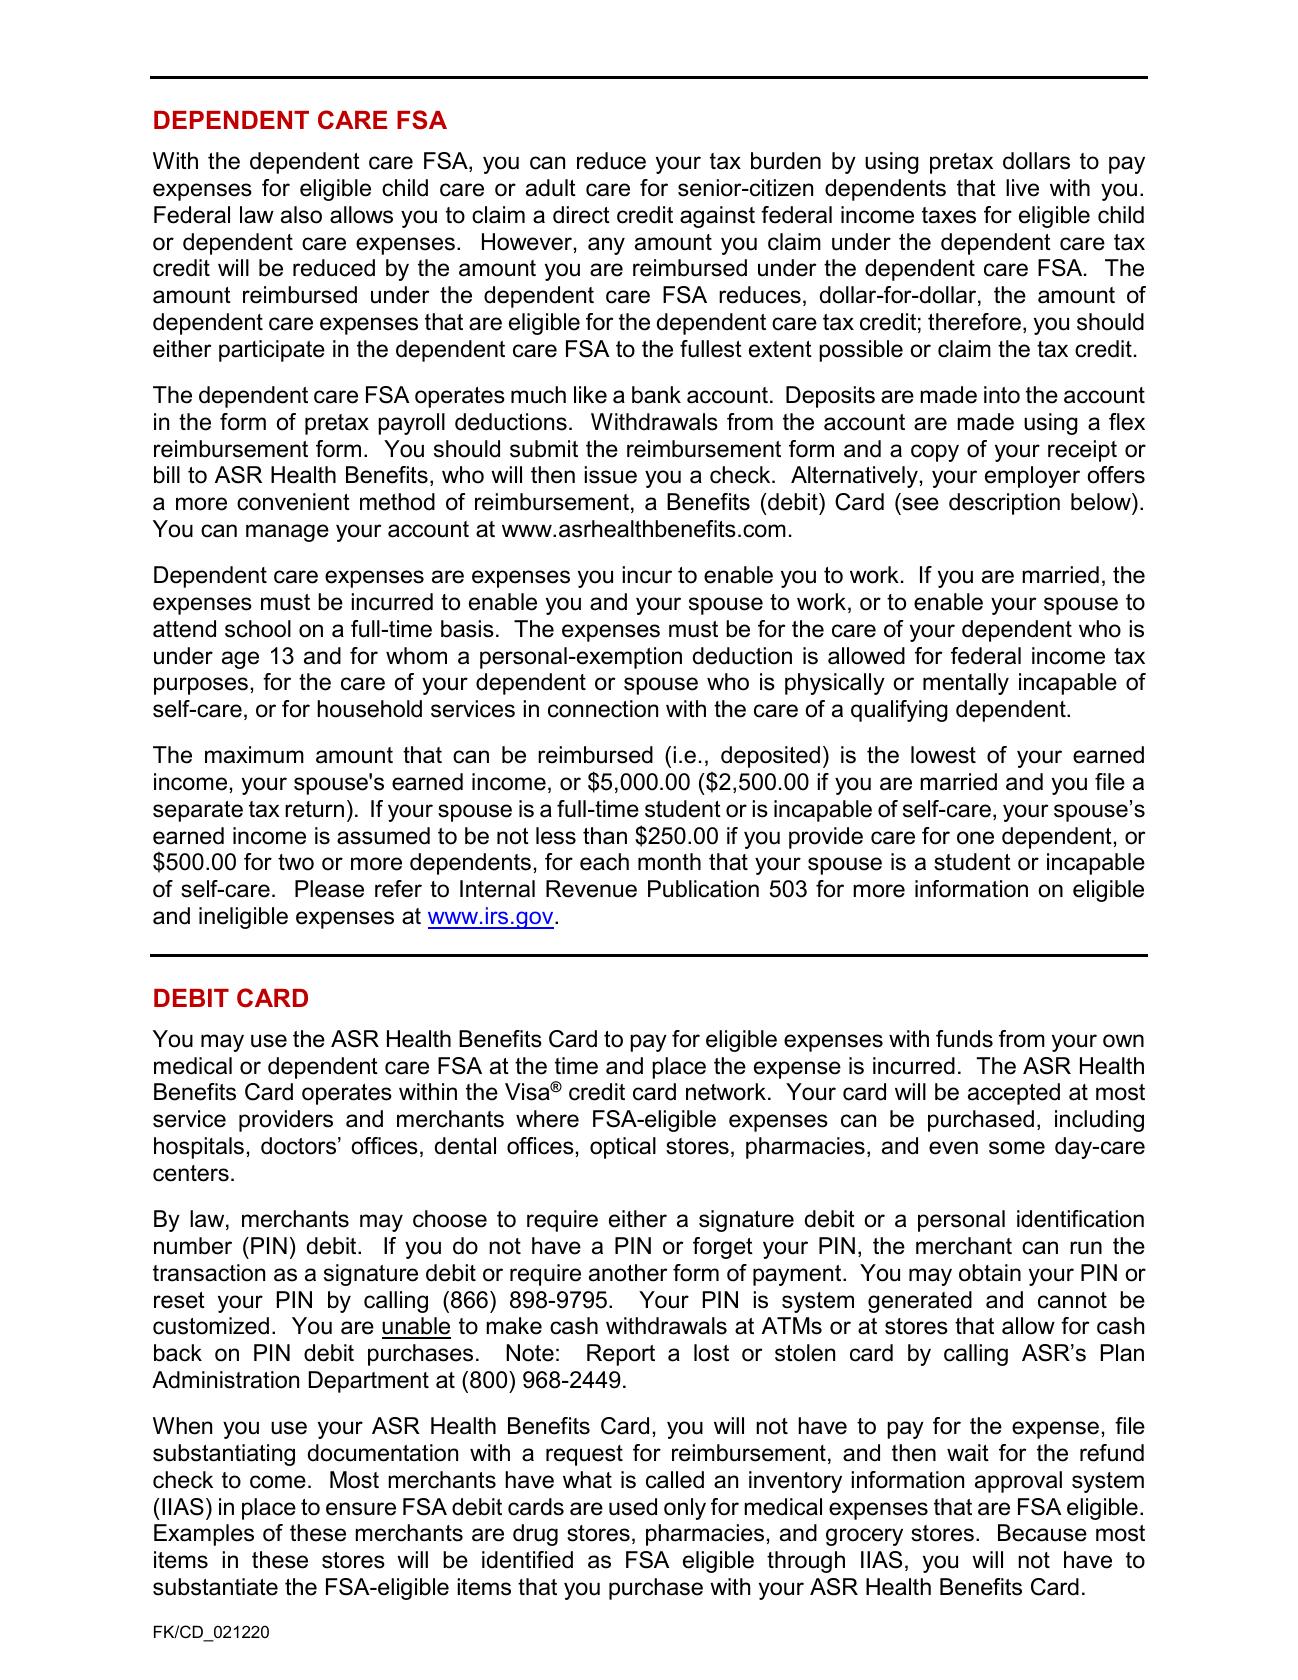  What do you see at coordinates (1022, 188) in the screenshot?
I see `live` at bounding box center [1022, 188].
